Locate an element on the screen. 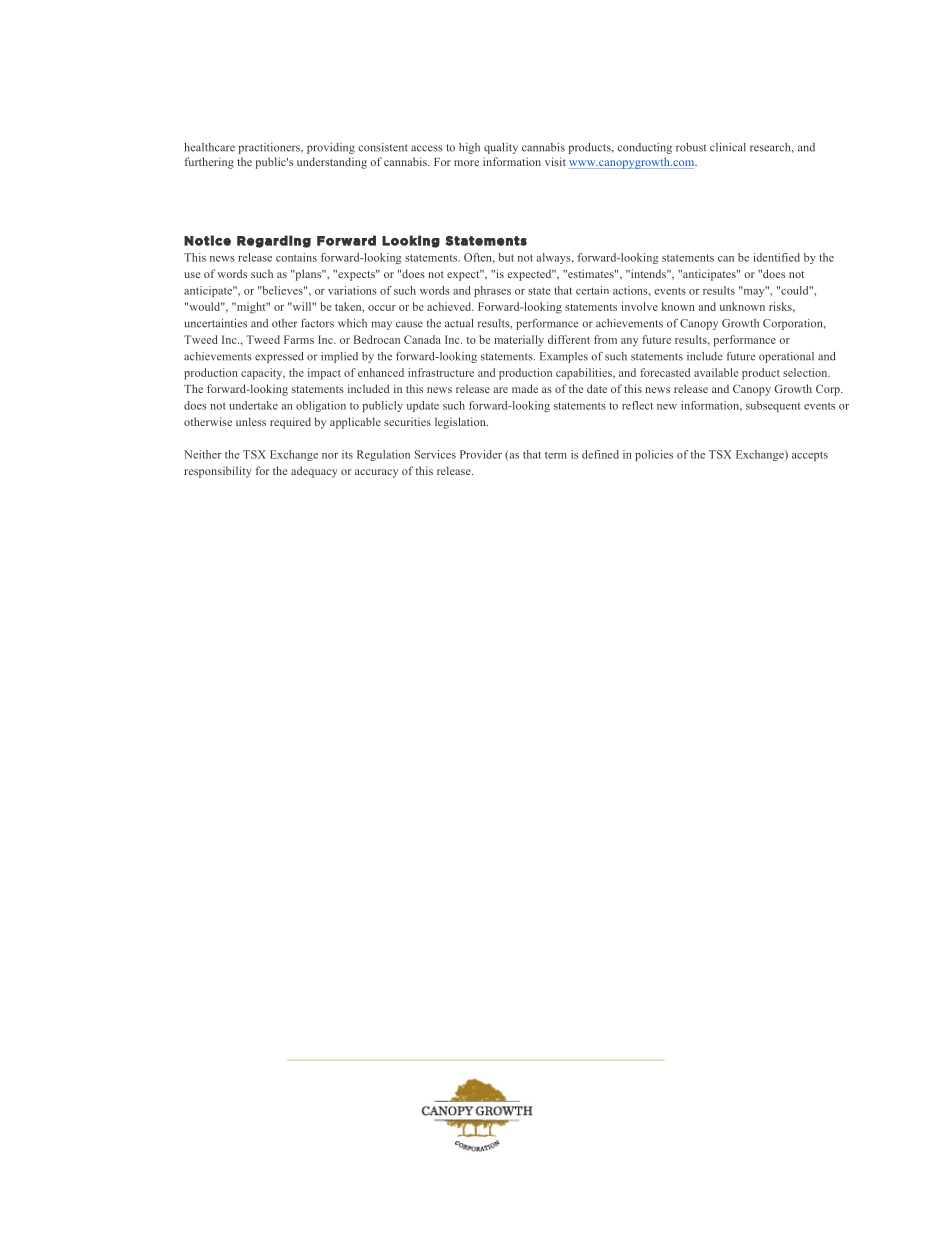 The width and height of the screenshot is (952, 1233). clinical is located at coordinates (728, 147).
